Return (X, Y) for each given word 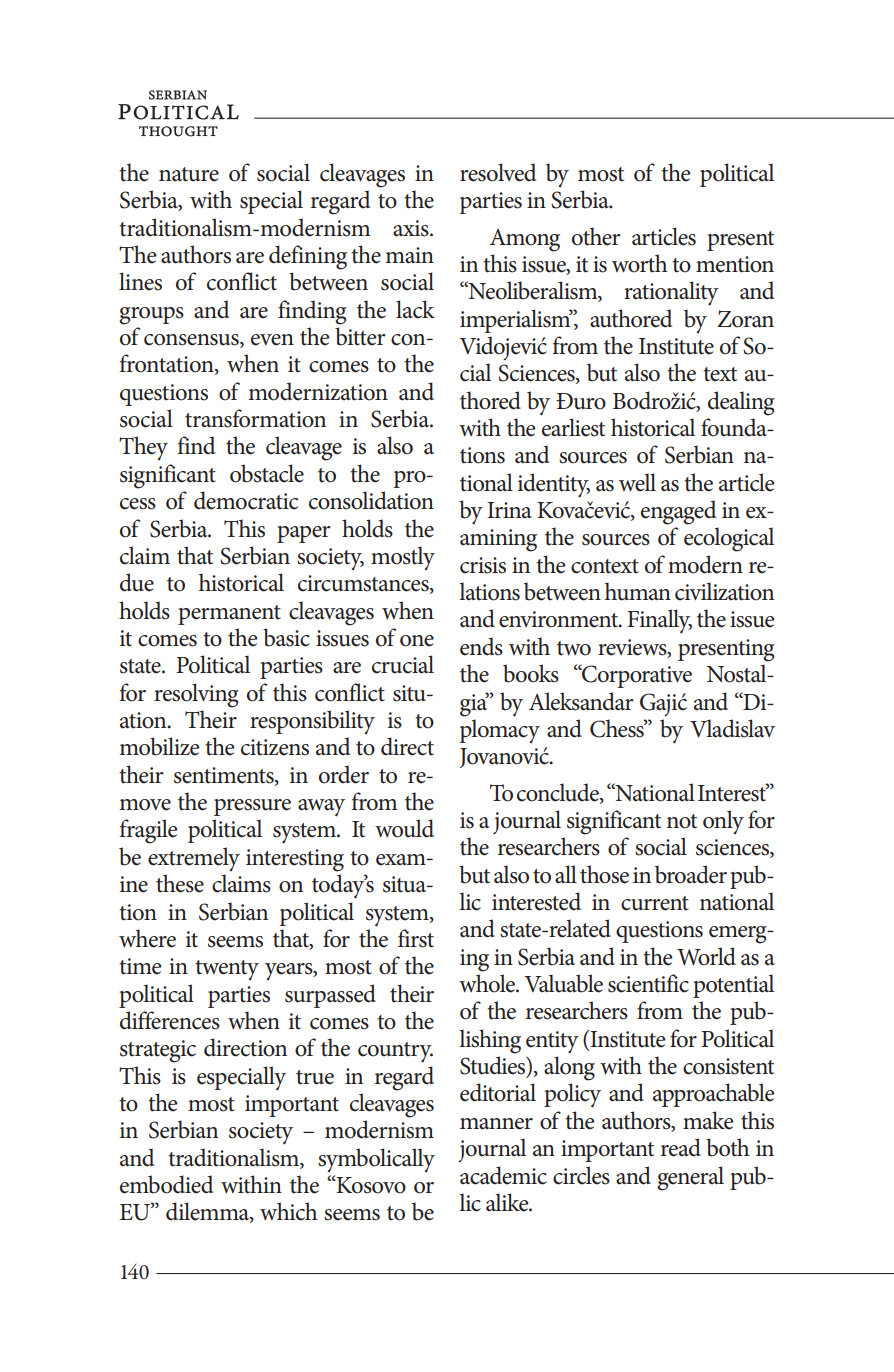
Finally (659, 621)
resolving (196, 695)
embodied (166, 1184)
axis (412, 228)
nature (189, 174)
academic (503, 1175)
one (417, 641)
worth (640, 263)
